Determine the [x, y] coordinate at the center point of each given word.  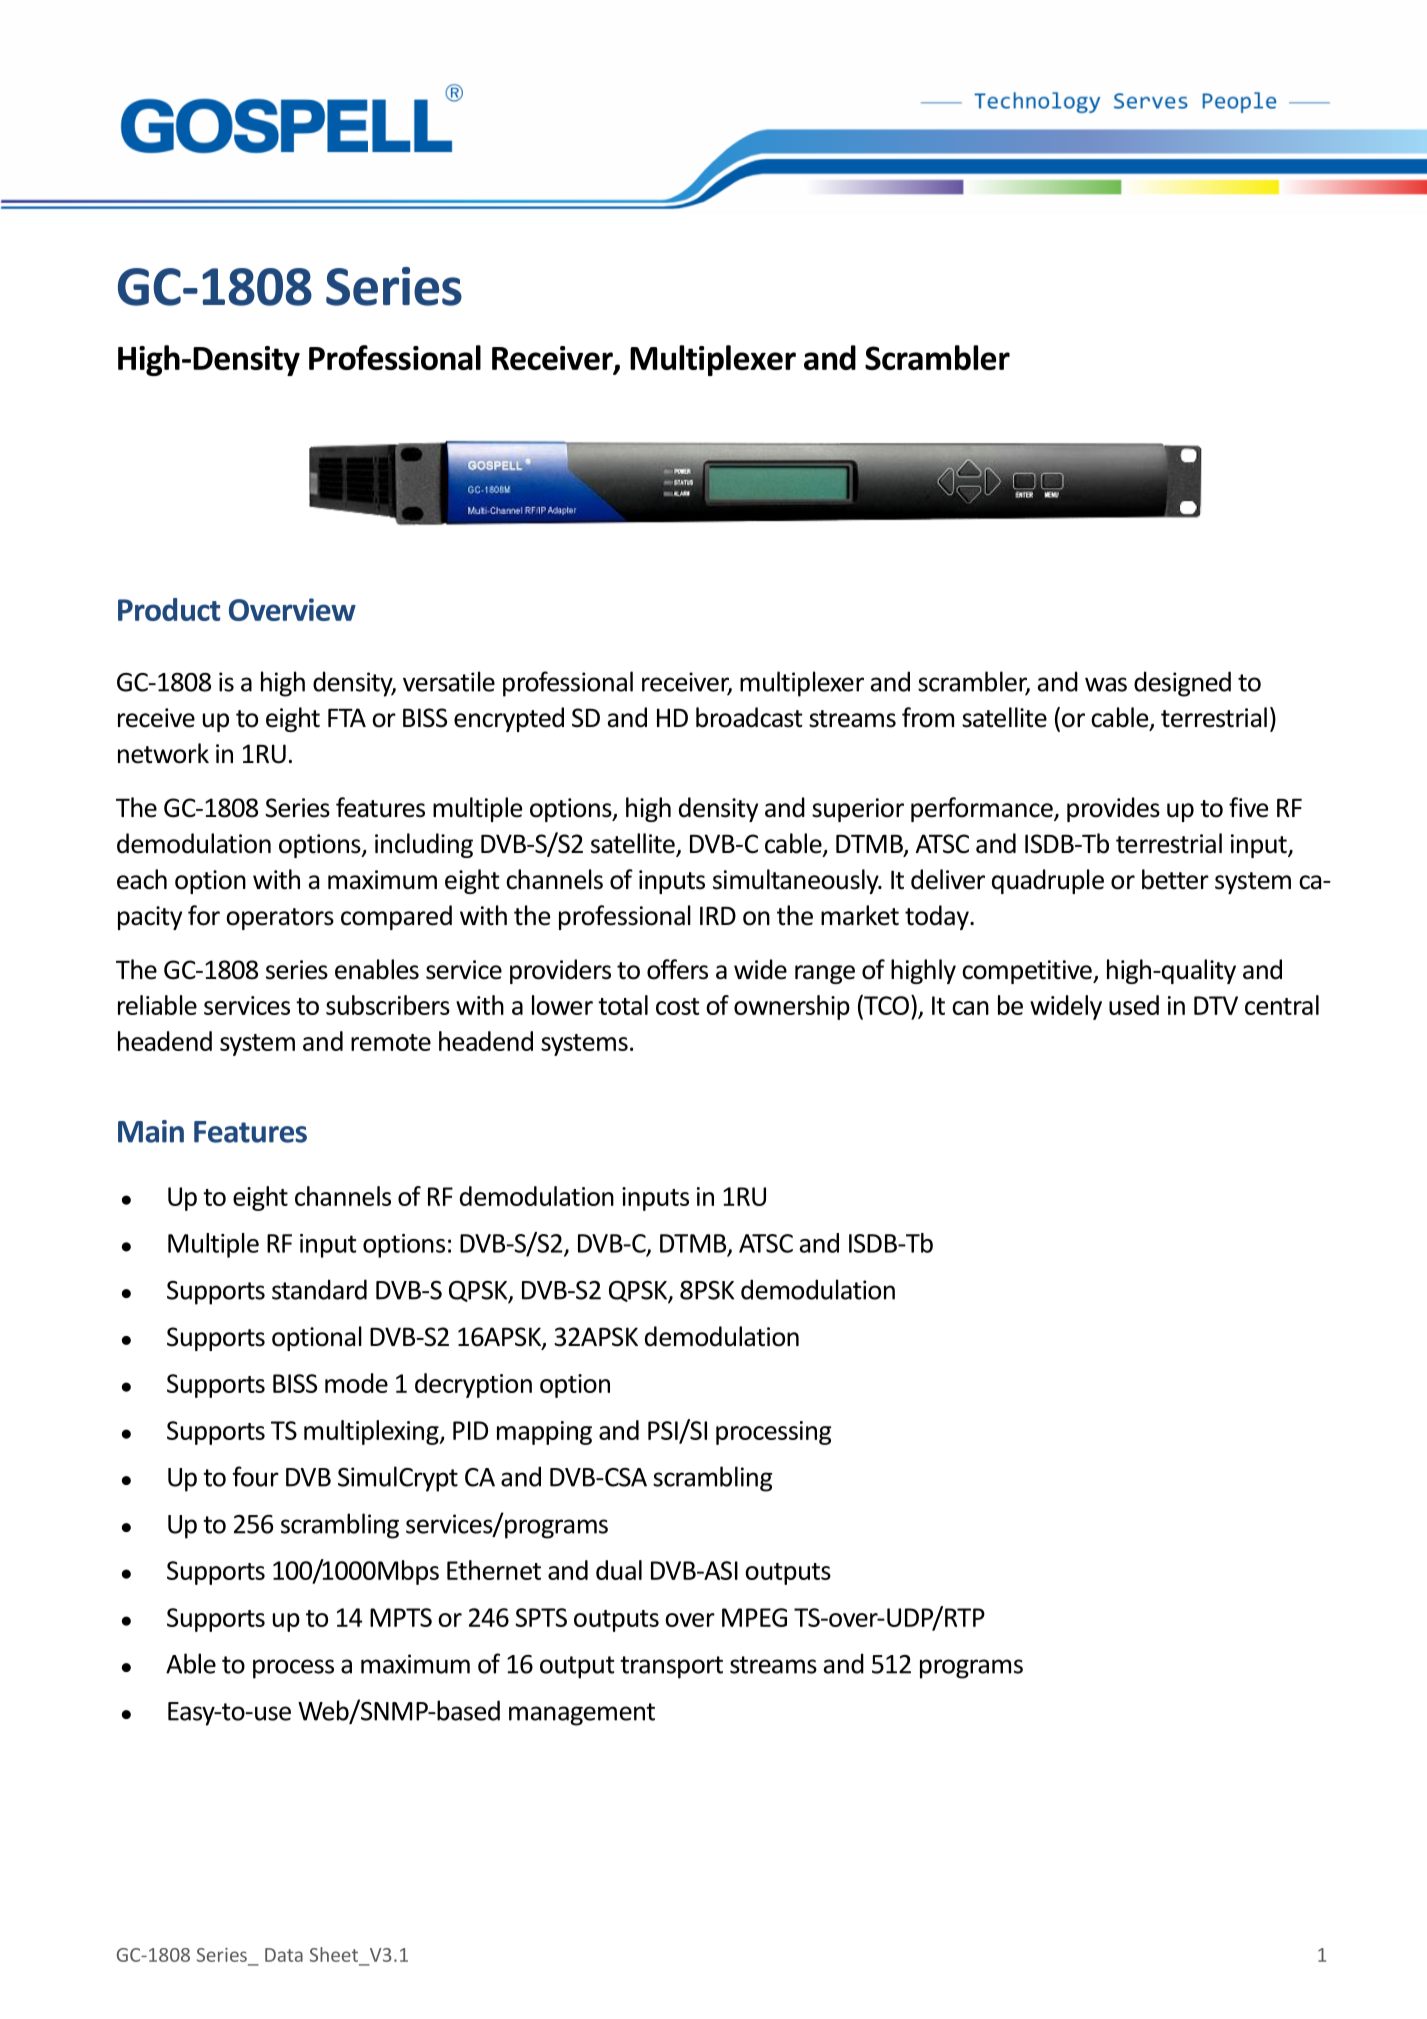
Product [169, 609]
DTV [1216, 1005]
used [1134, 1005]
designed [1182, 684]
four [256, 1476]
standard [319, 1289]
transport [671, 1667]
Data [284, 1955]
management [582, 1714]
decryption [473, 1385]
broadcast [749, 717]
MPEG [754, 1617]
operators [280, 919]
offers [677, 969]
